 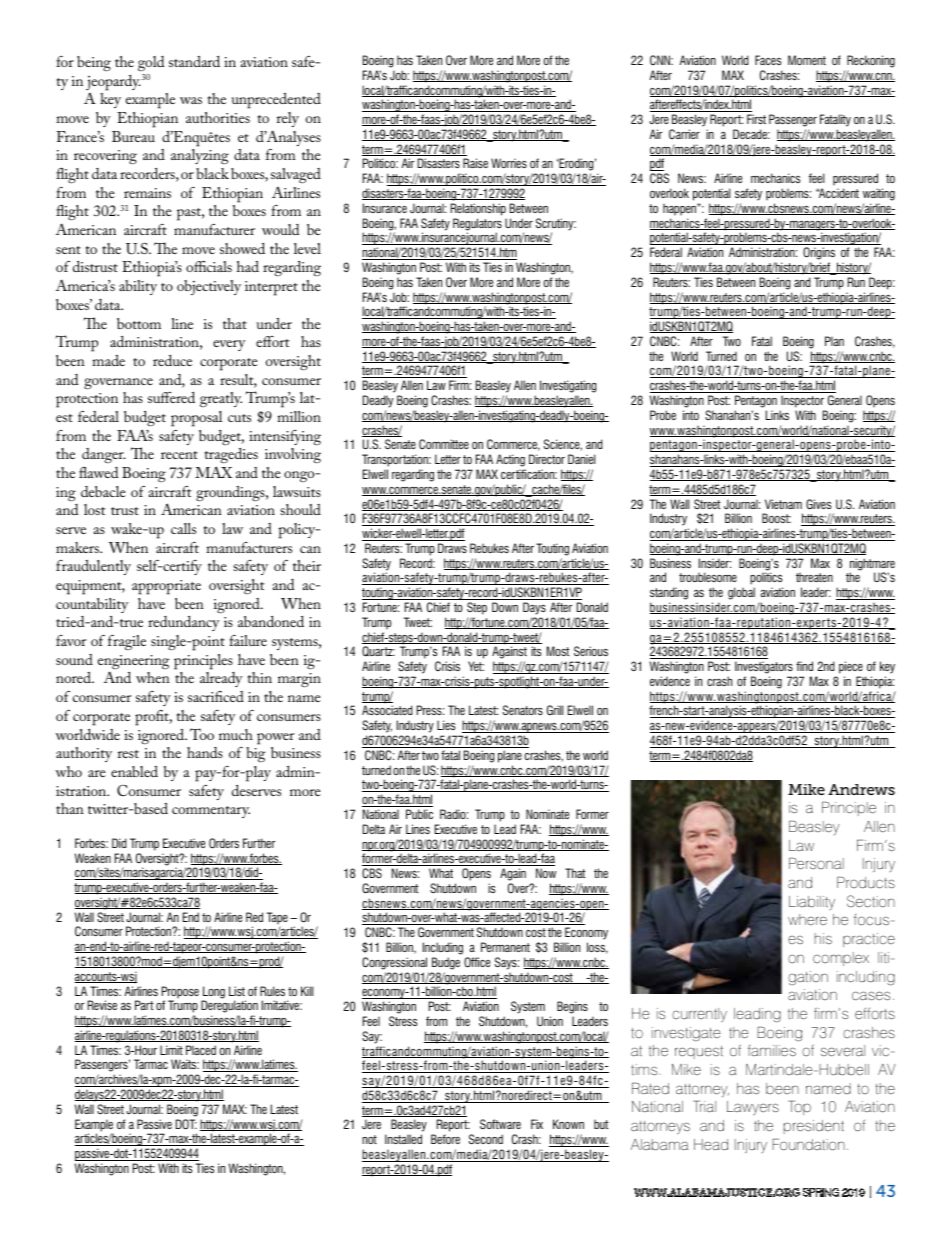 What do you see at coordinates (369, 1139) in the screenshot?
I see `not` at bounding box center [369, 1139].
